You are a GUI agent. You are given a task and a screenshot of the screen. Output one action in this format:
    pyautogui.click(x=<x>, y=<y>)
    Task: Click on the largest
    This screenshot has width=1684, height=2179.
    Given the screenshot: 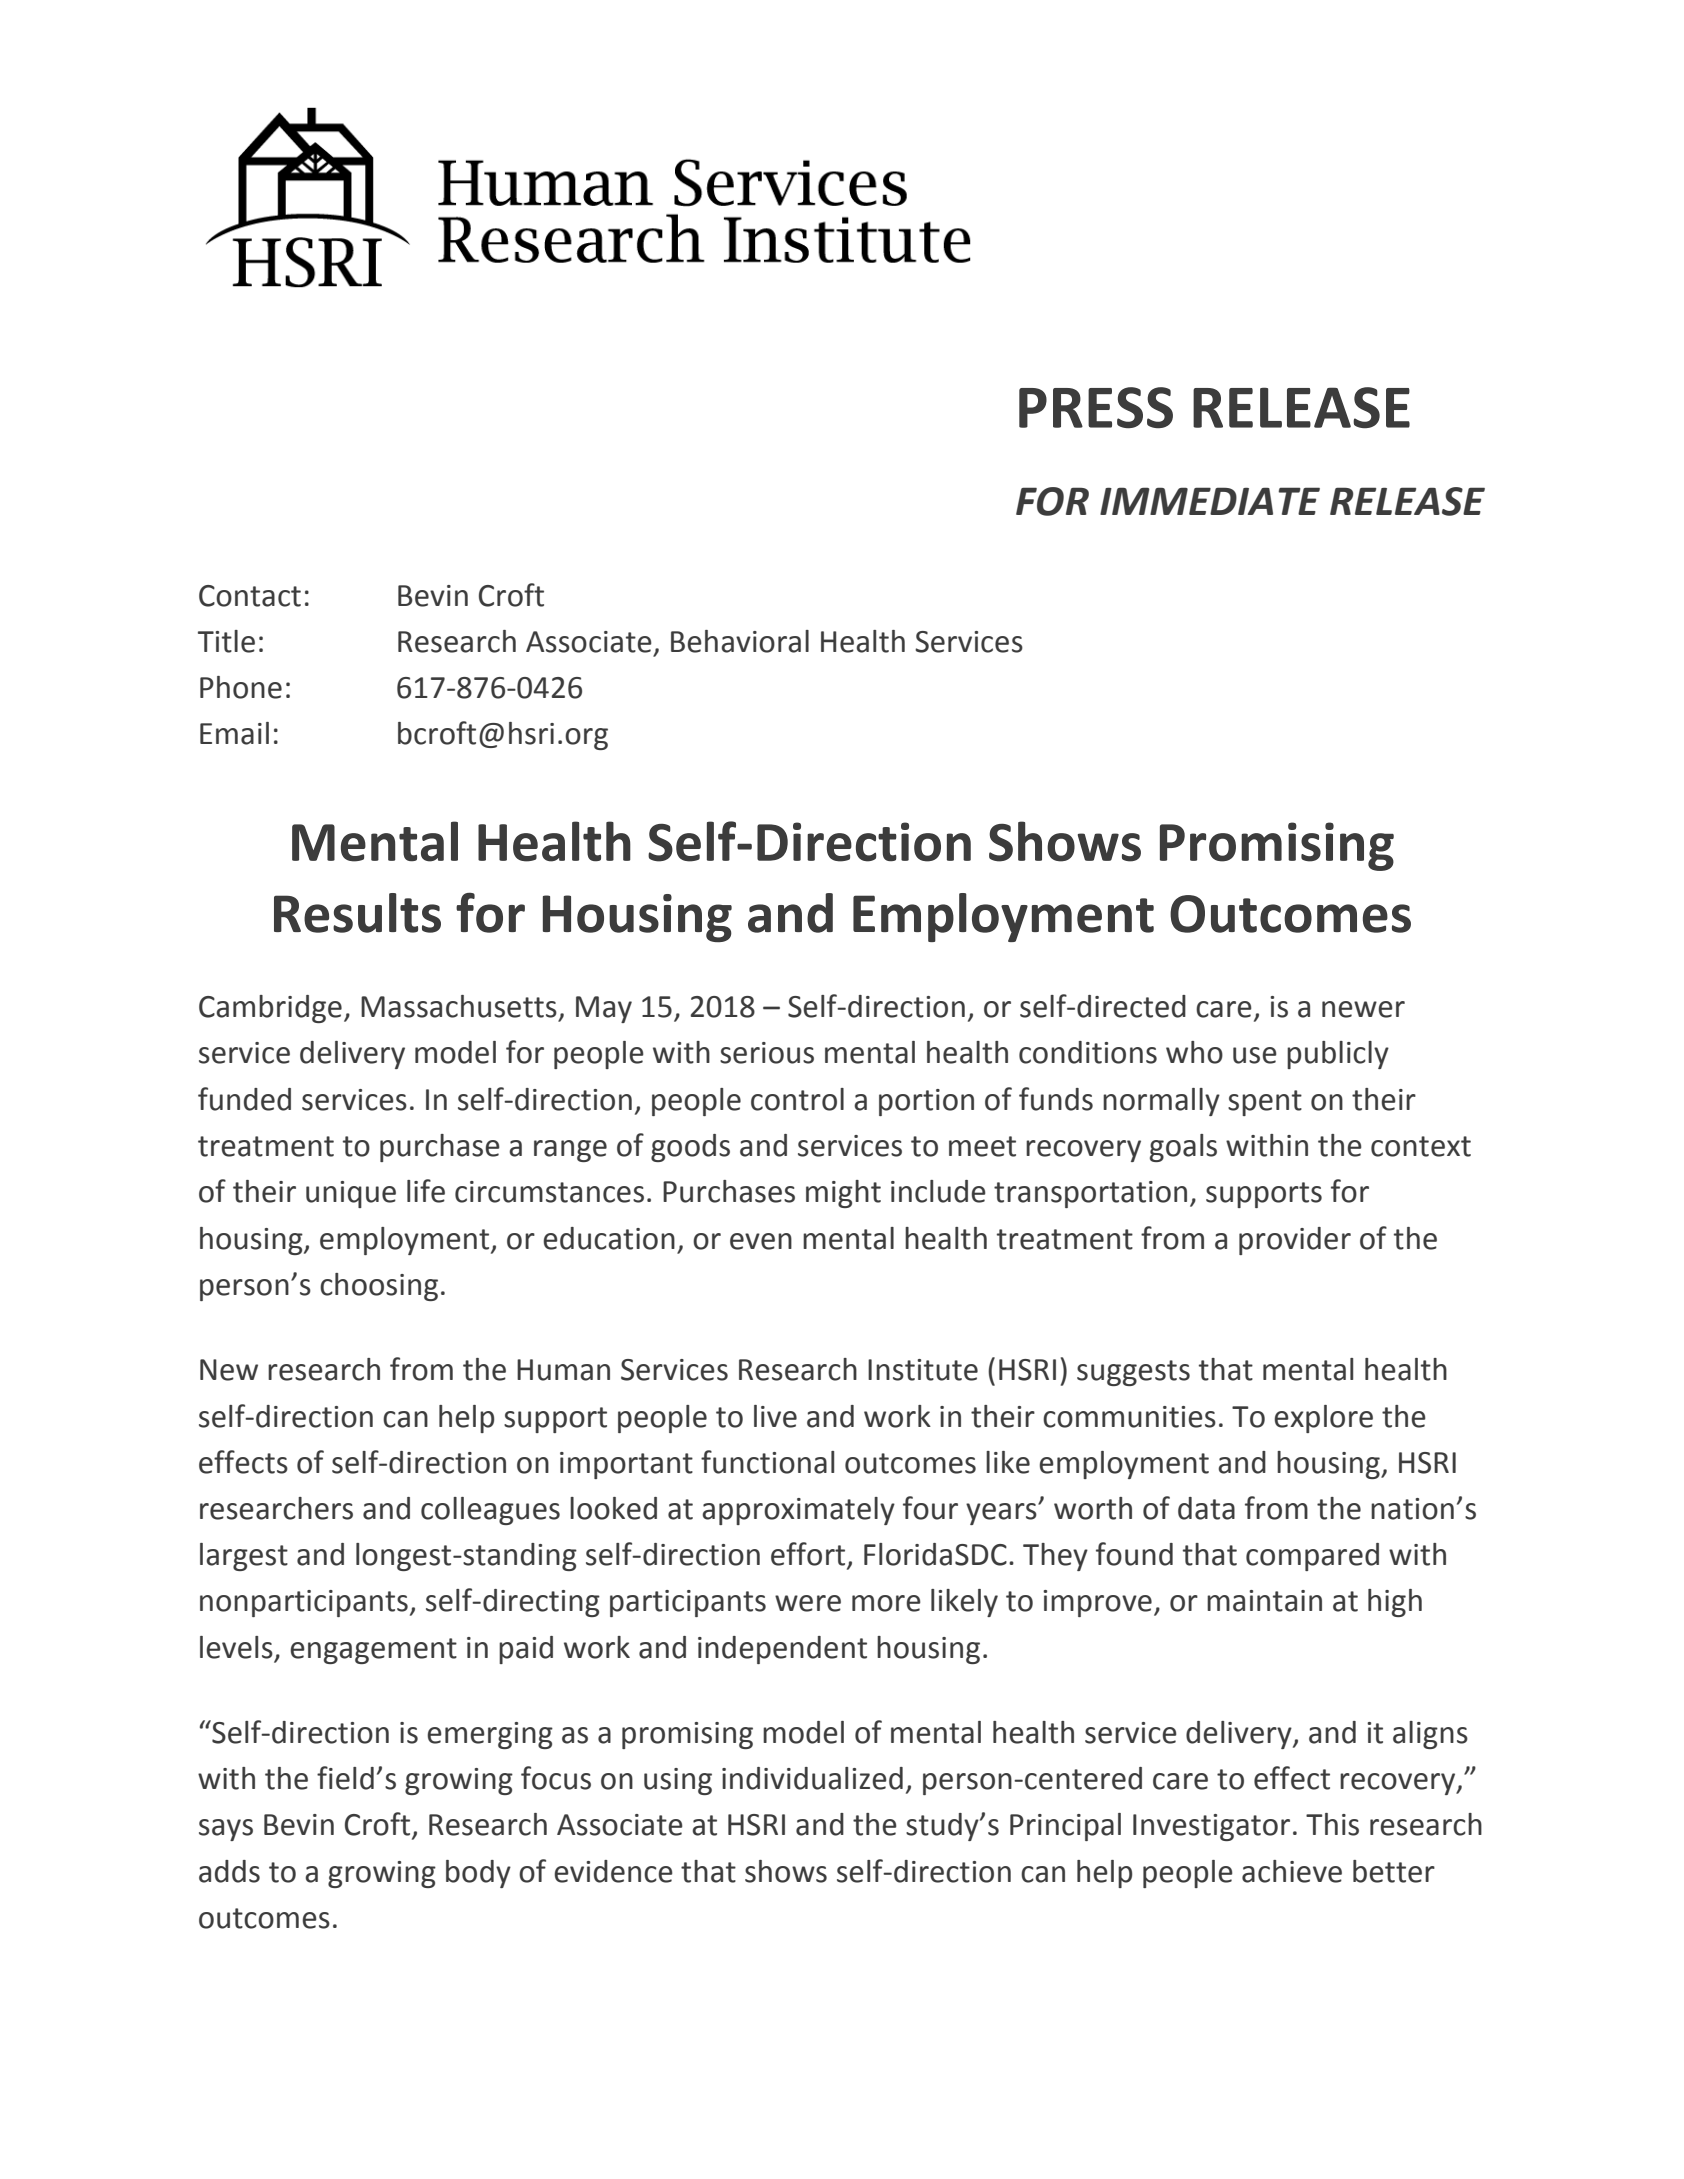 What is the action you would take?
    pyautogui.click(x=244, y=1557)
